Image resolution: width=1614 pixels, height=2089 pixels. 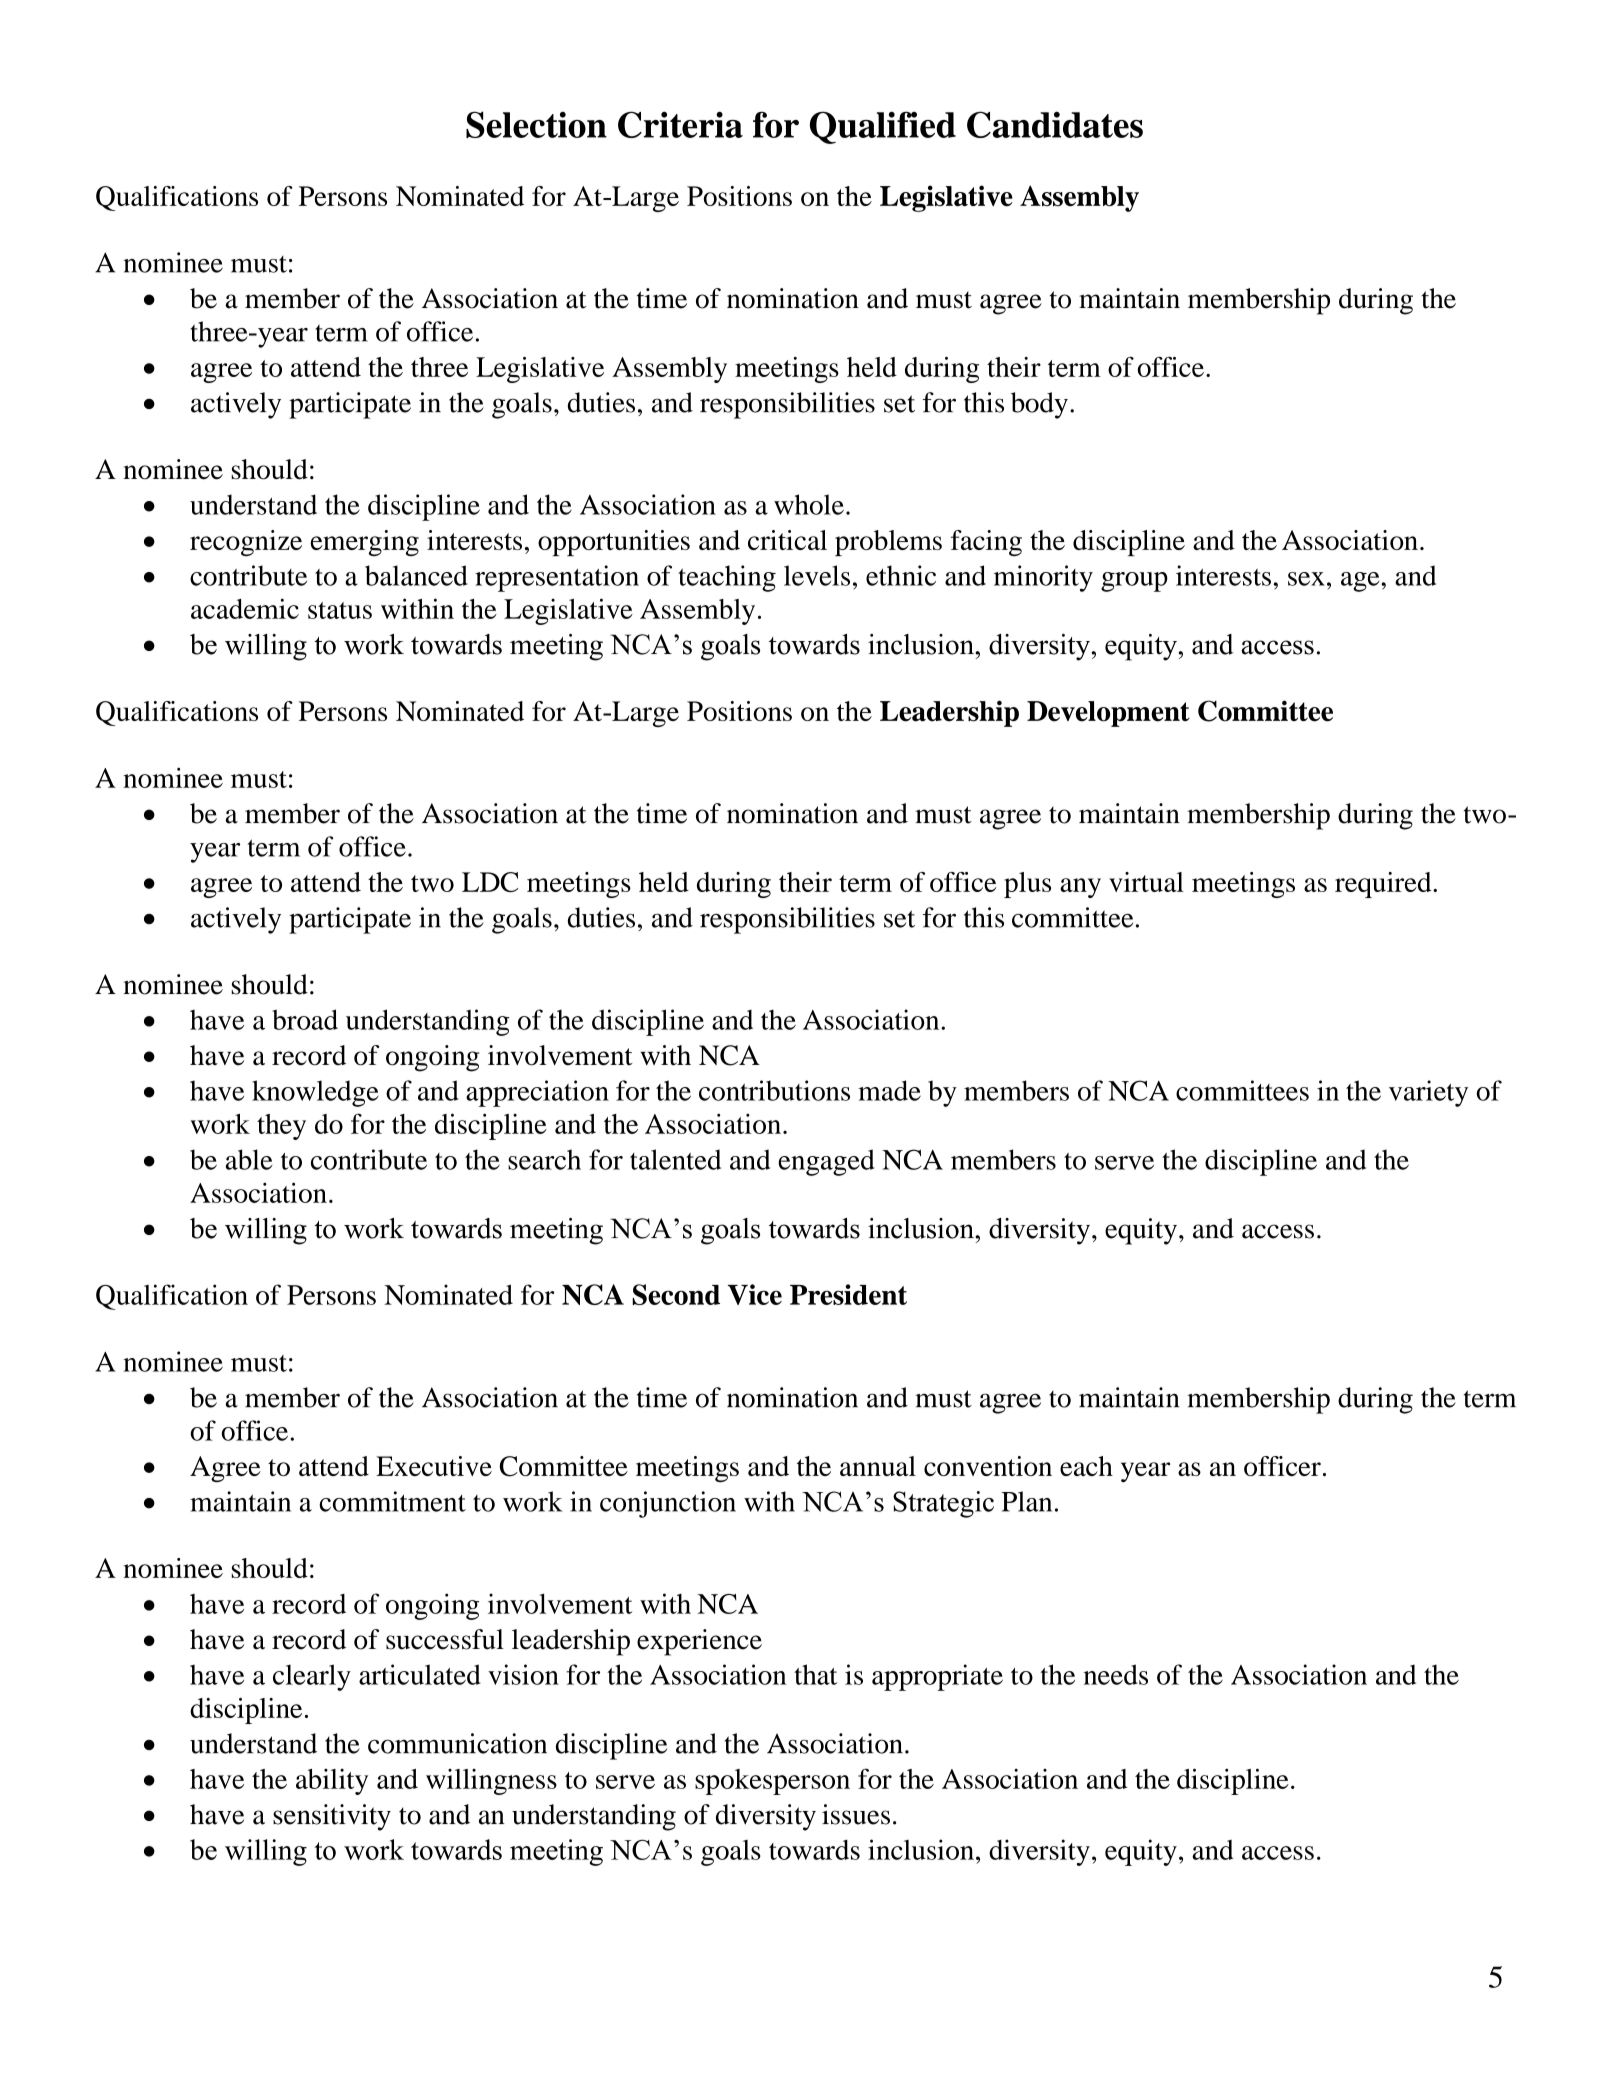 I want to click on broad, so click(x=305, y=1019).
